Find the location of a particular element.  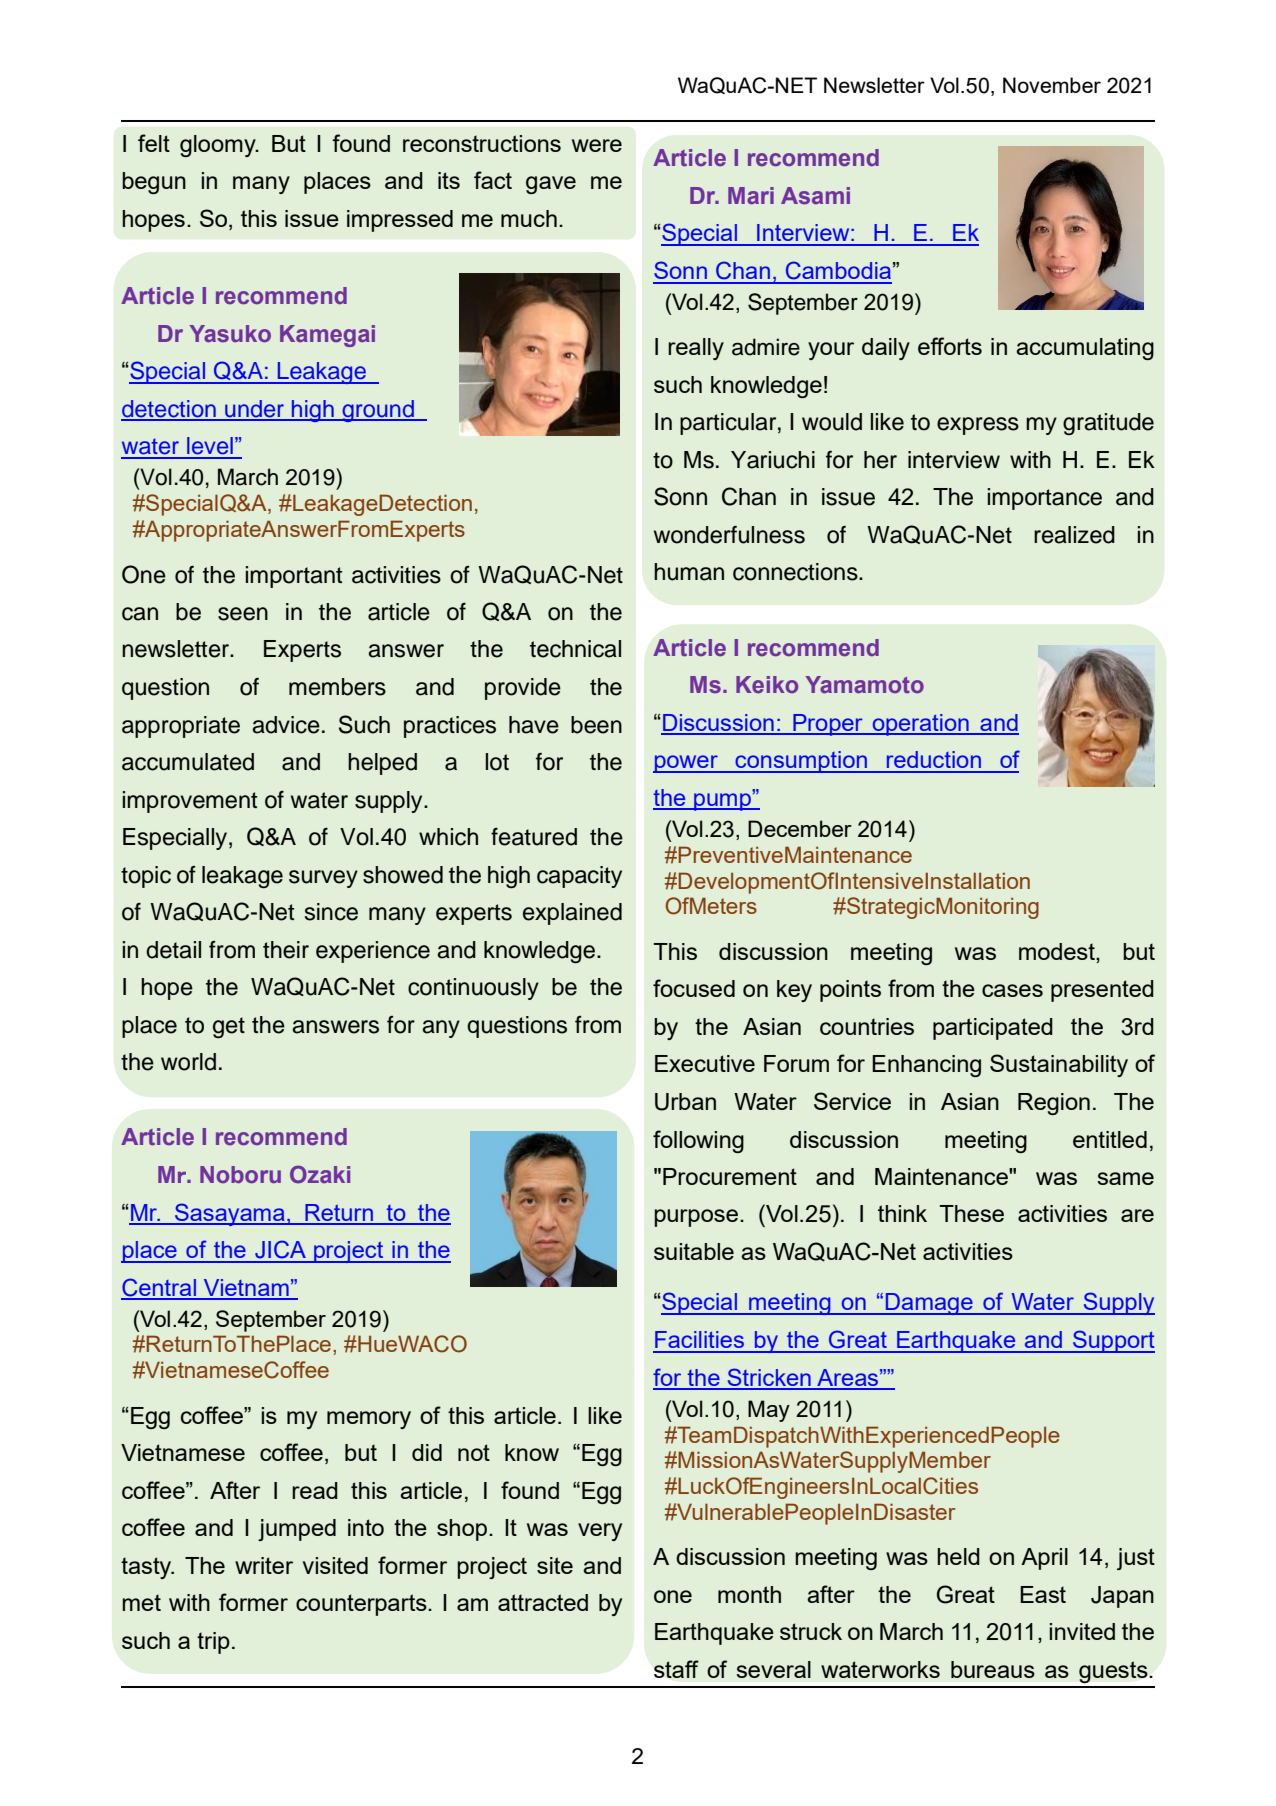

world is located at coordinates (188, 1062).
